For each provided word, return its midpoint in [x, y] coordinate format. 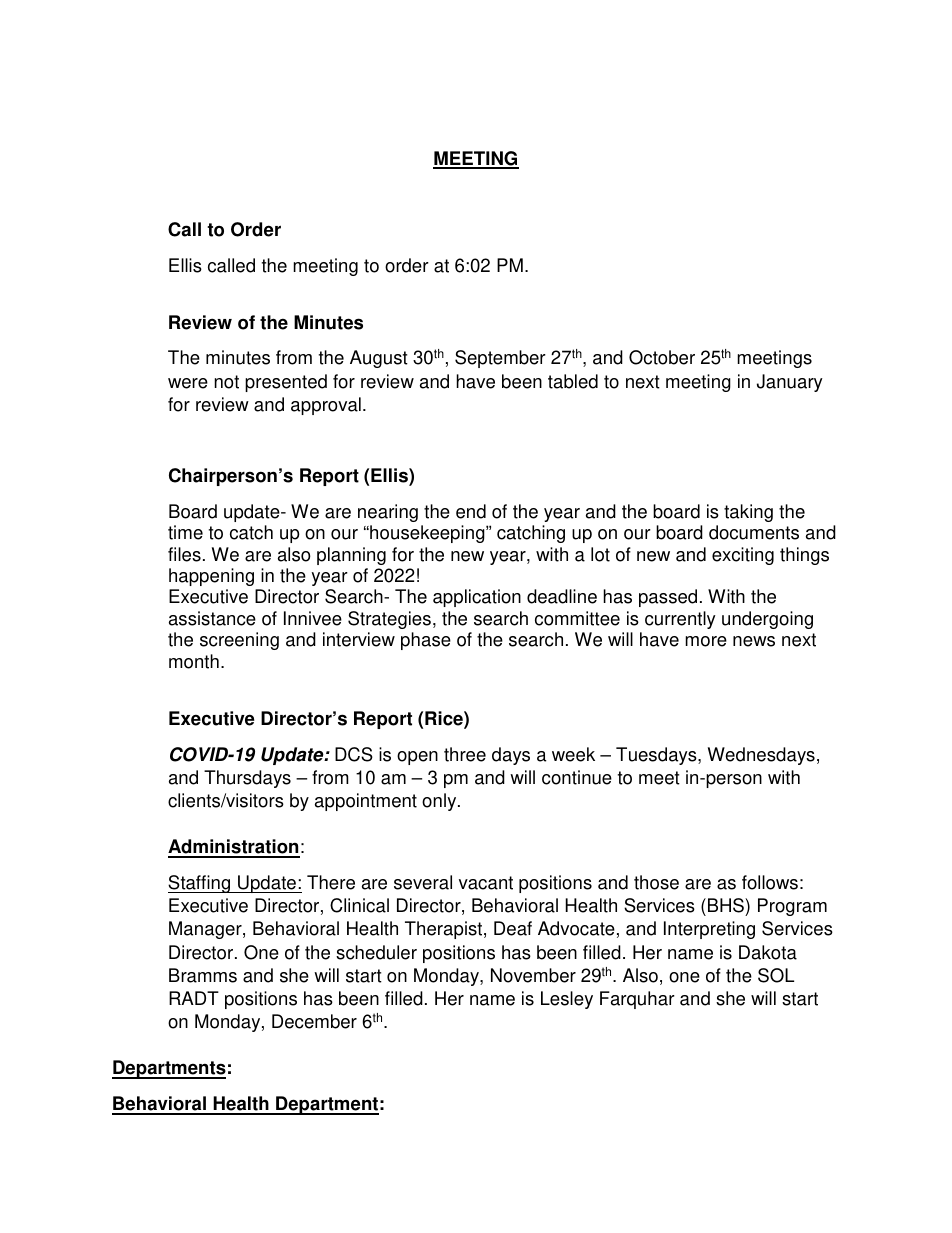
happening [211, 577]
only [440, 802]
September [500, 359]
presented [286, 383]
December [314, 1021]
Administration [234, 848]
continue [577, 777]
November [533, 975]
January [790, 383]
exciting [743, 556]
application [477, 598]
